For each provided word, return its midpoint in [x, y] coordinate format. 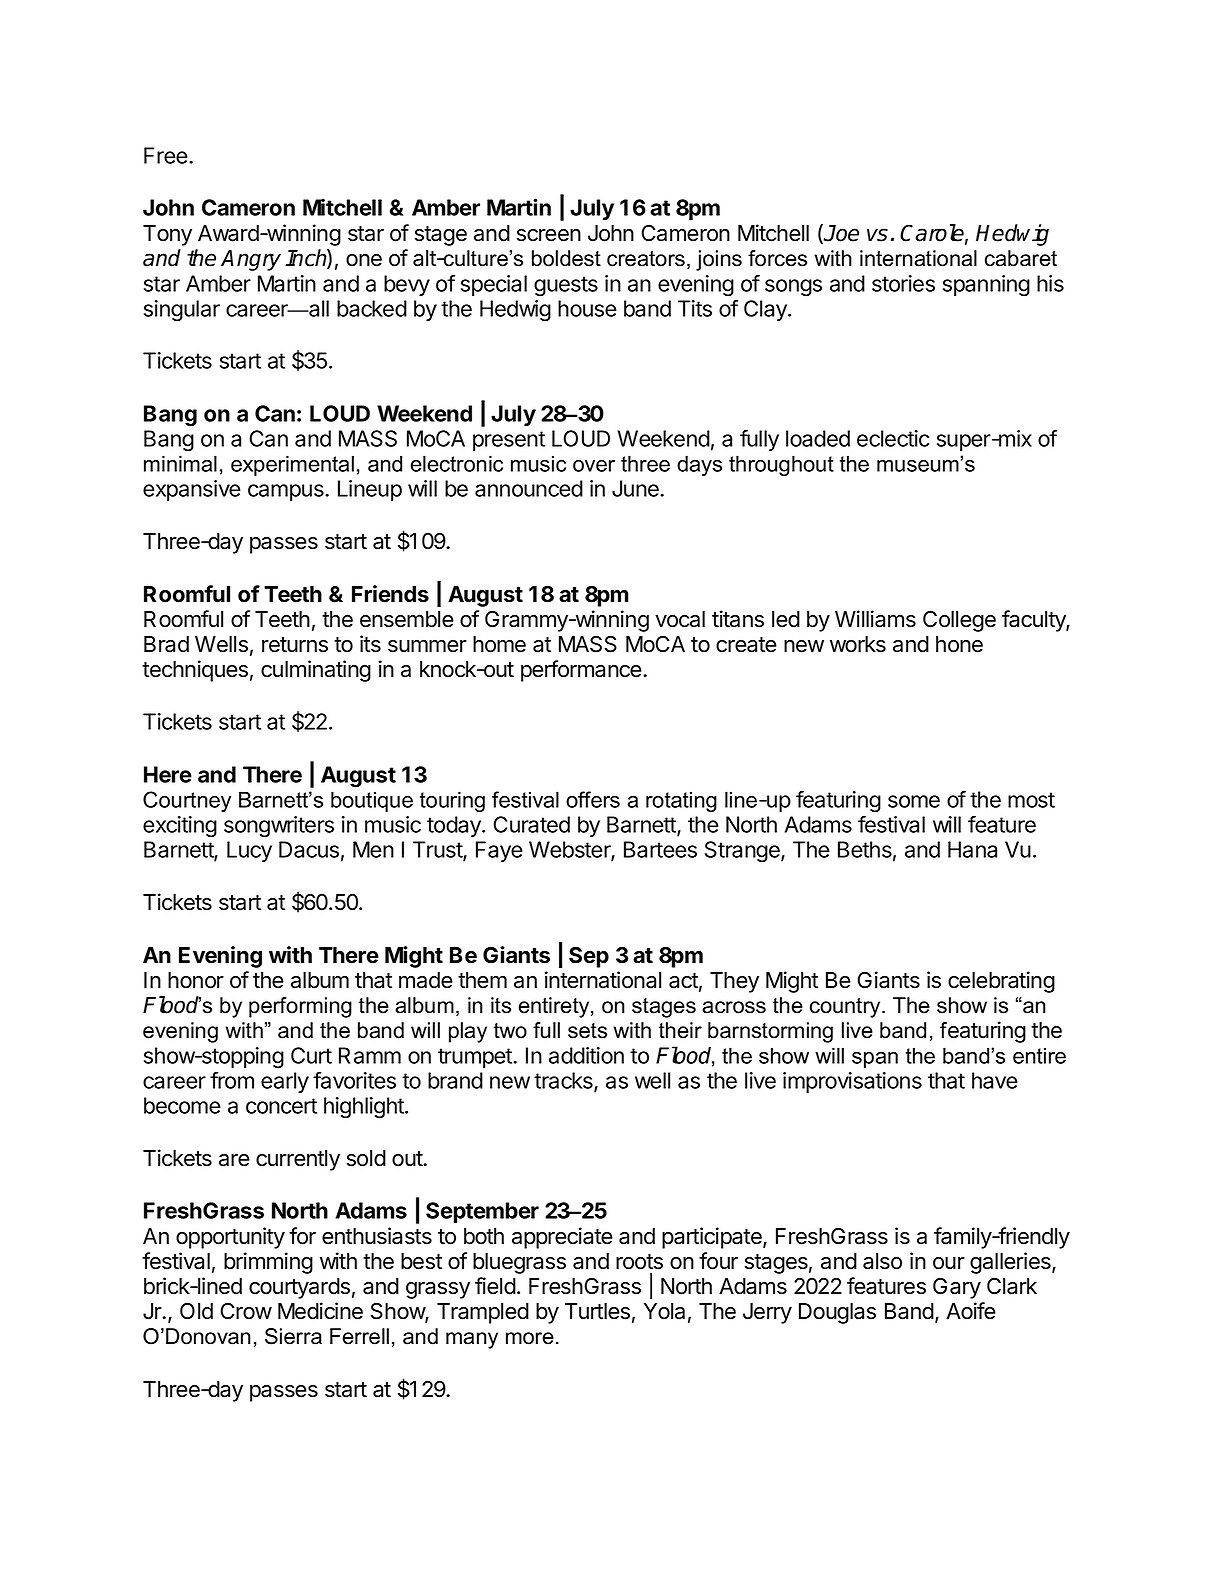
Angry [251, 260]
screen [549, 235]
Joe [841, 233]
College [959, 621]
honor [196, 980]
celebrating [1001, 982]
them [482, 980]
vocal [680, 619]
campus [287, 492]
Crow [246, 1311]
